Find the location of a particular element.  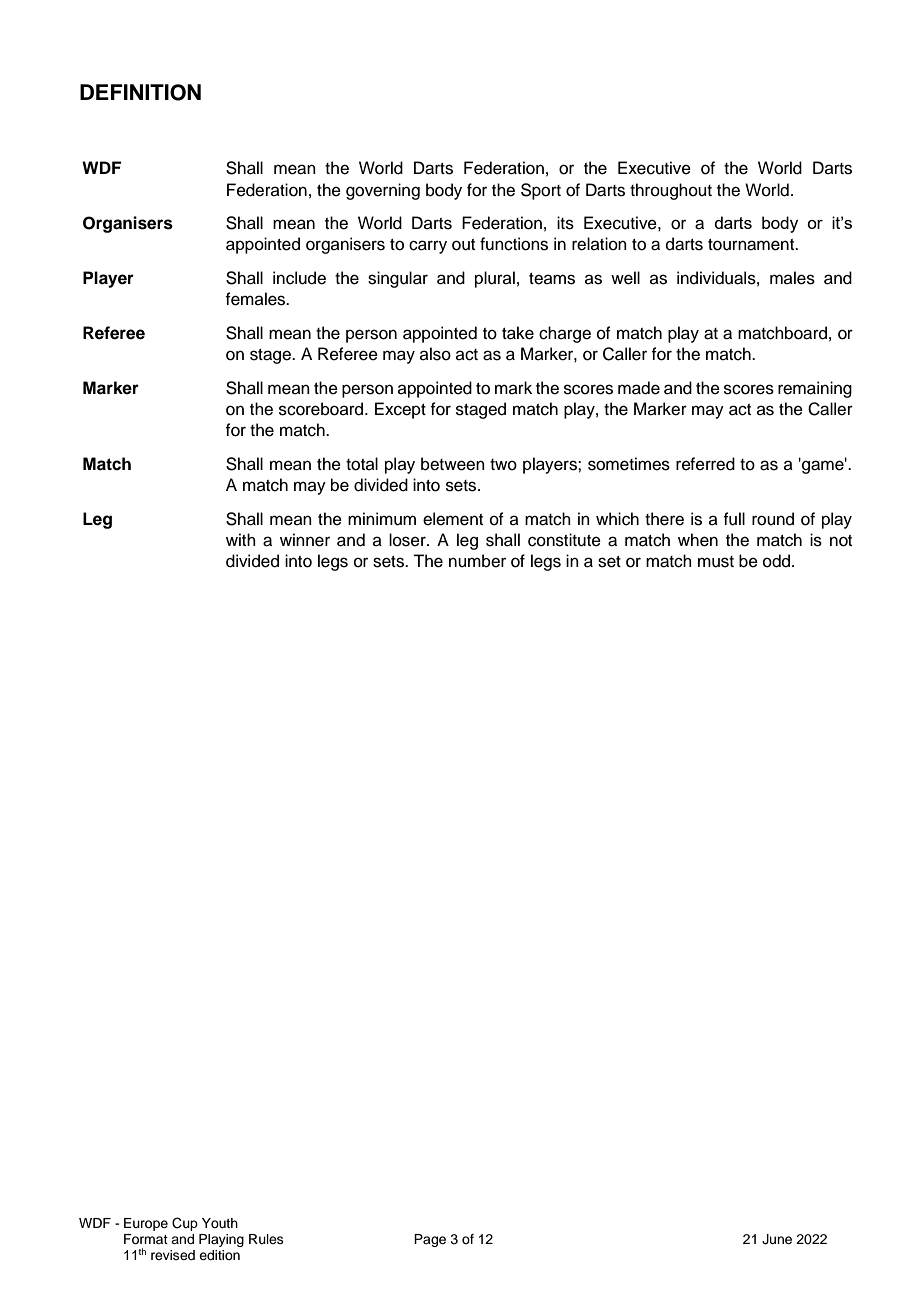

Youth is located at coordinates (220, 1223).
